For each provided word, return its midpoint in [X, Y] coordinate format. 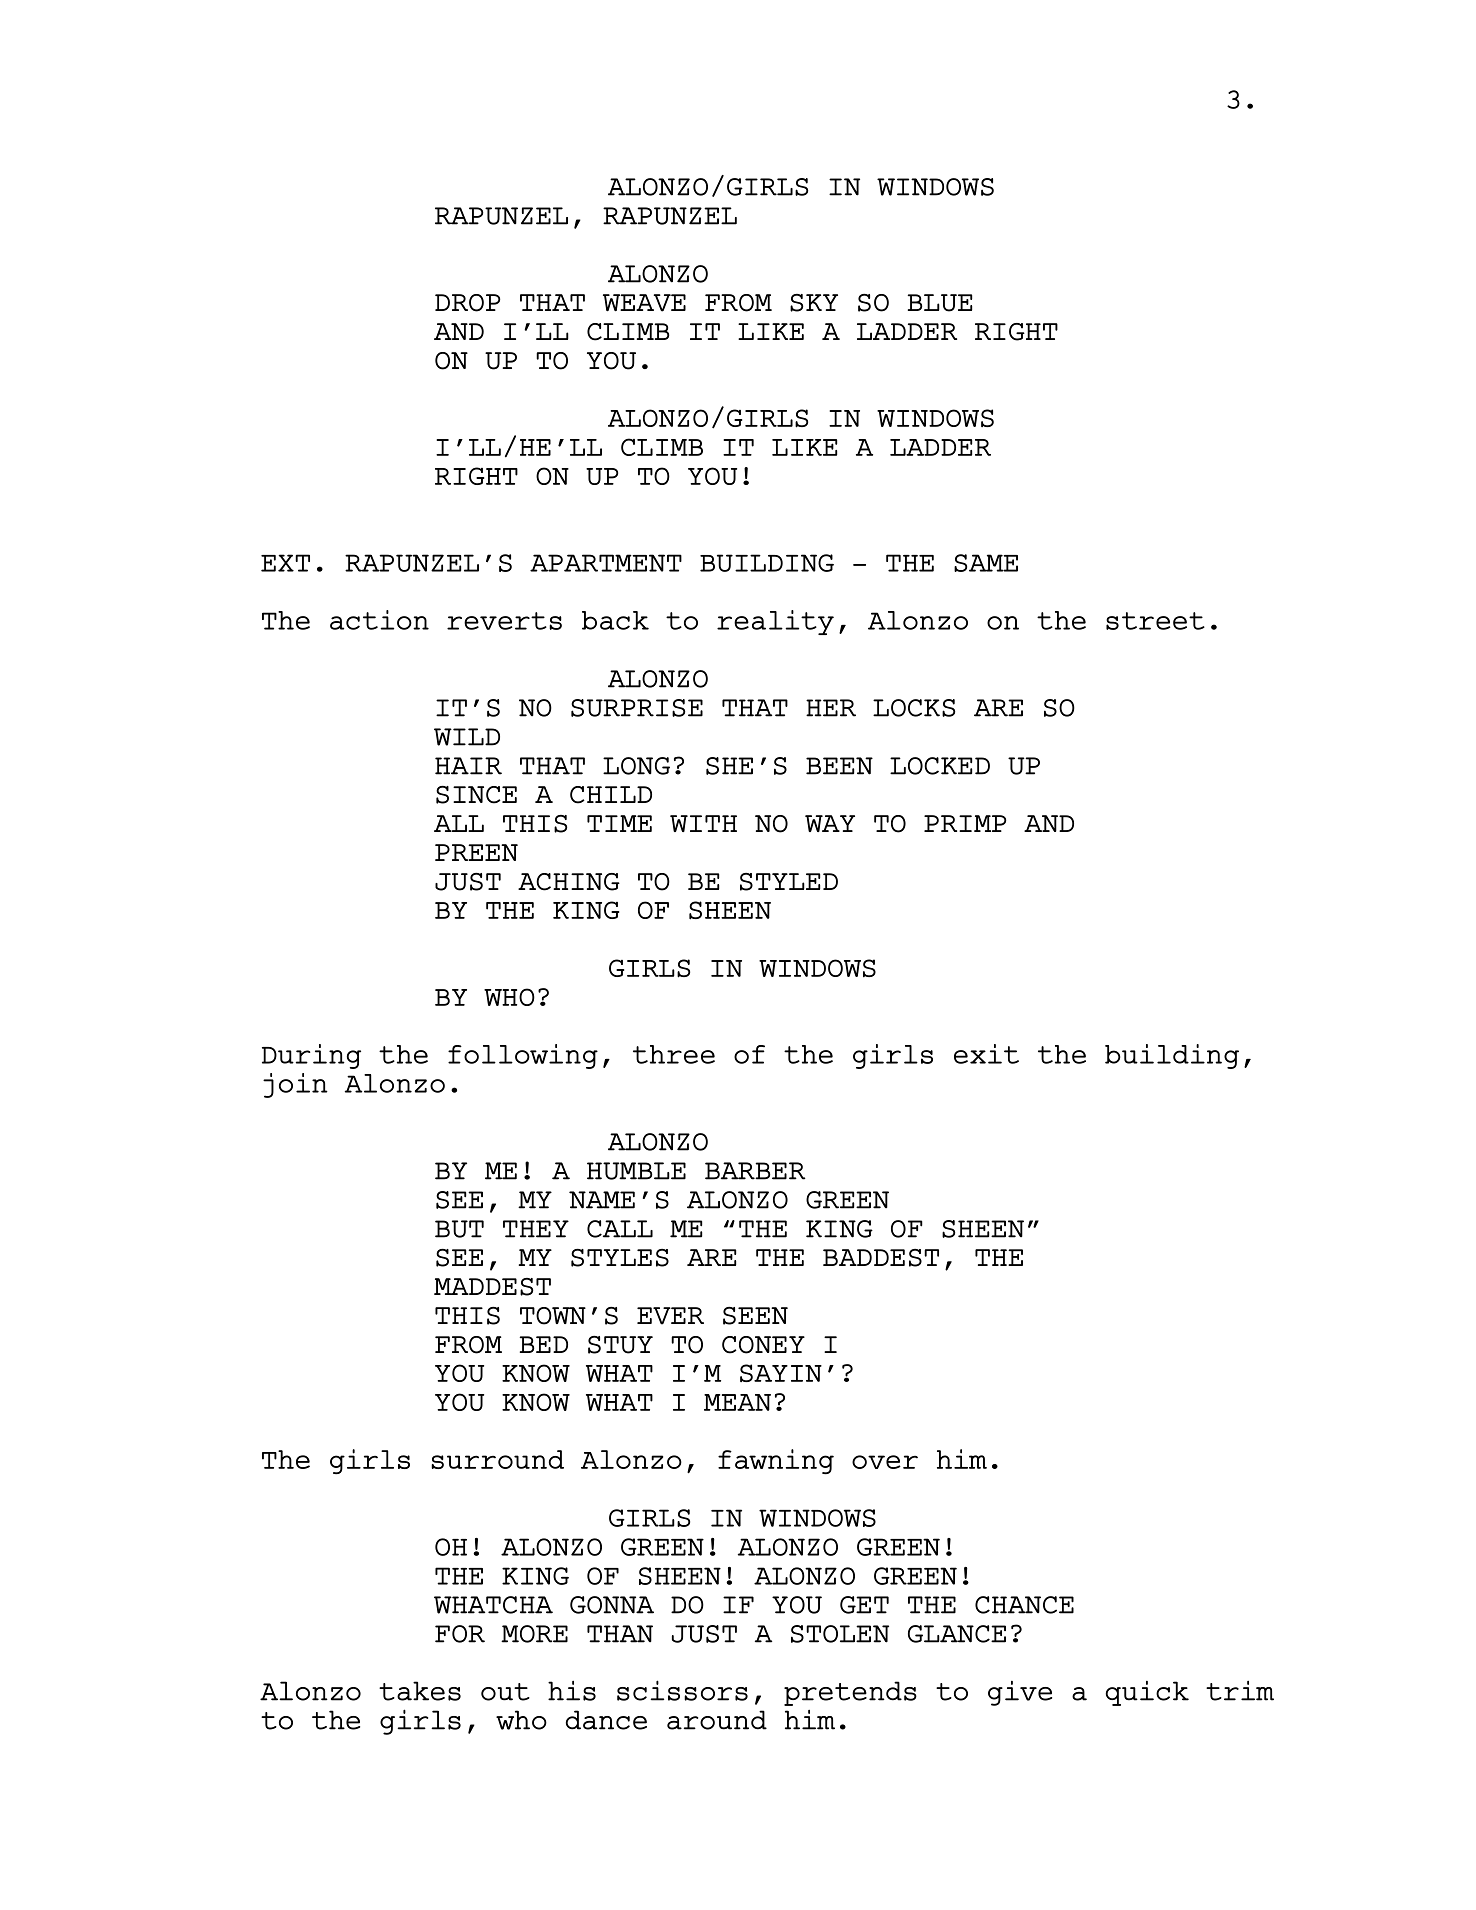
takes [420, 1691]
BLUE [940, 303]
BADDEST [881, 1258]
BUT [459, 1229]
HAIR [468, 766]
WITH [703, 823]
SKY [814, 303]
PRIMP [965, 823]
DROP [468, 303]
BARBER [755, 1171]
